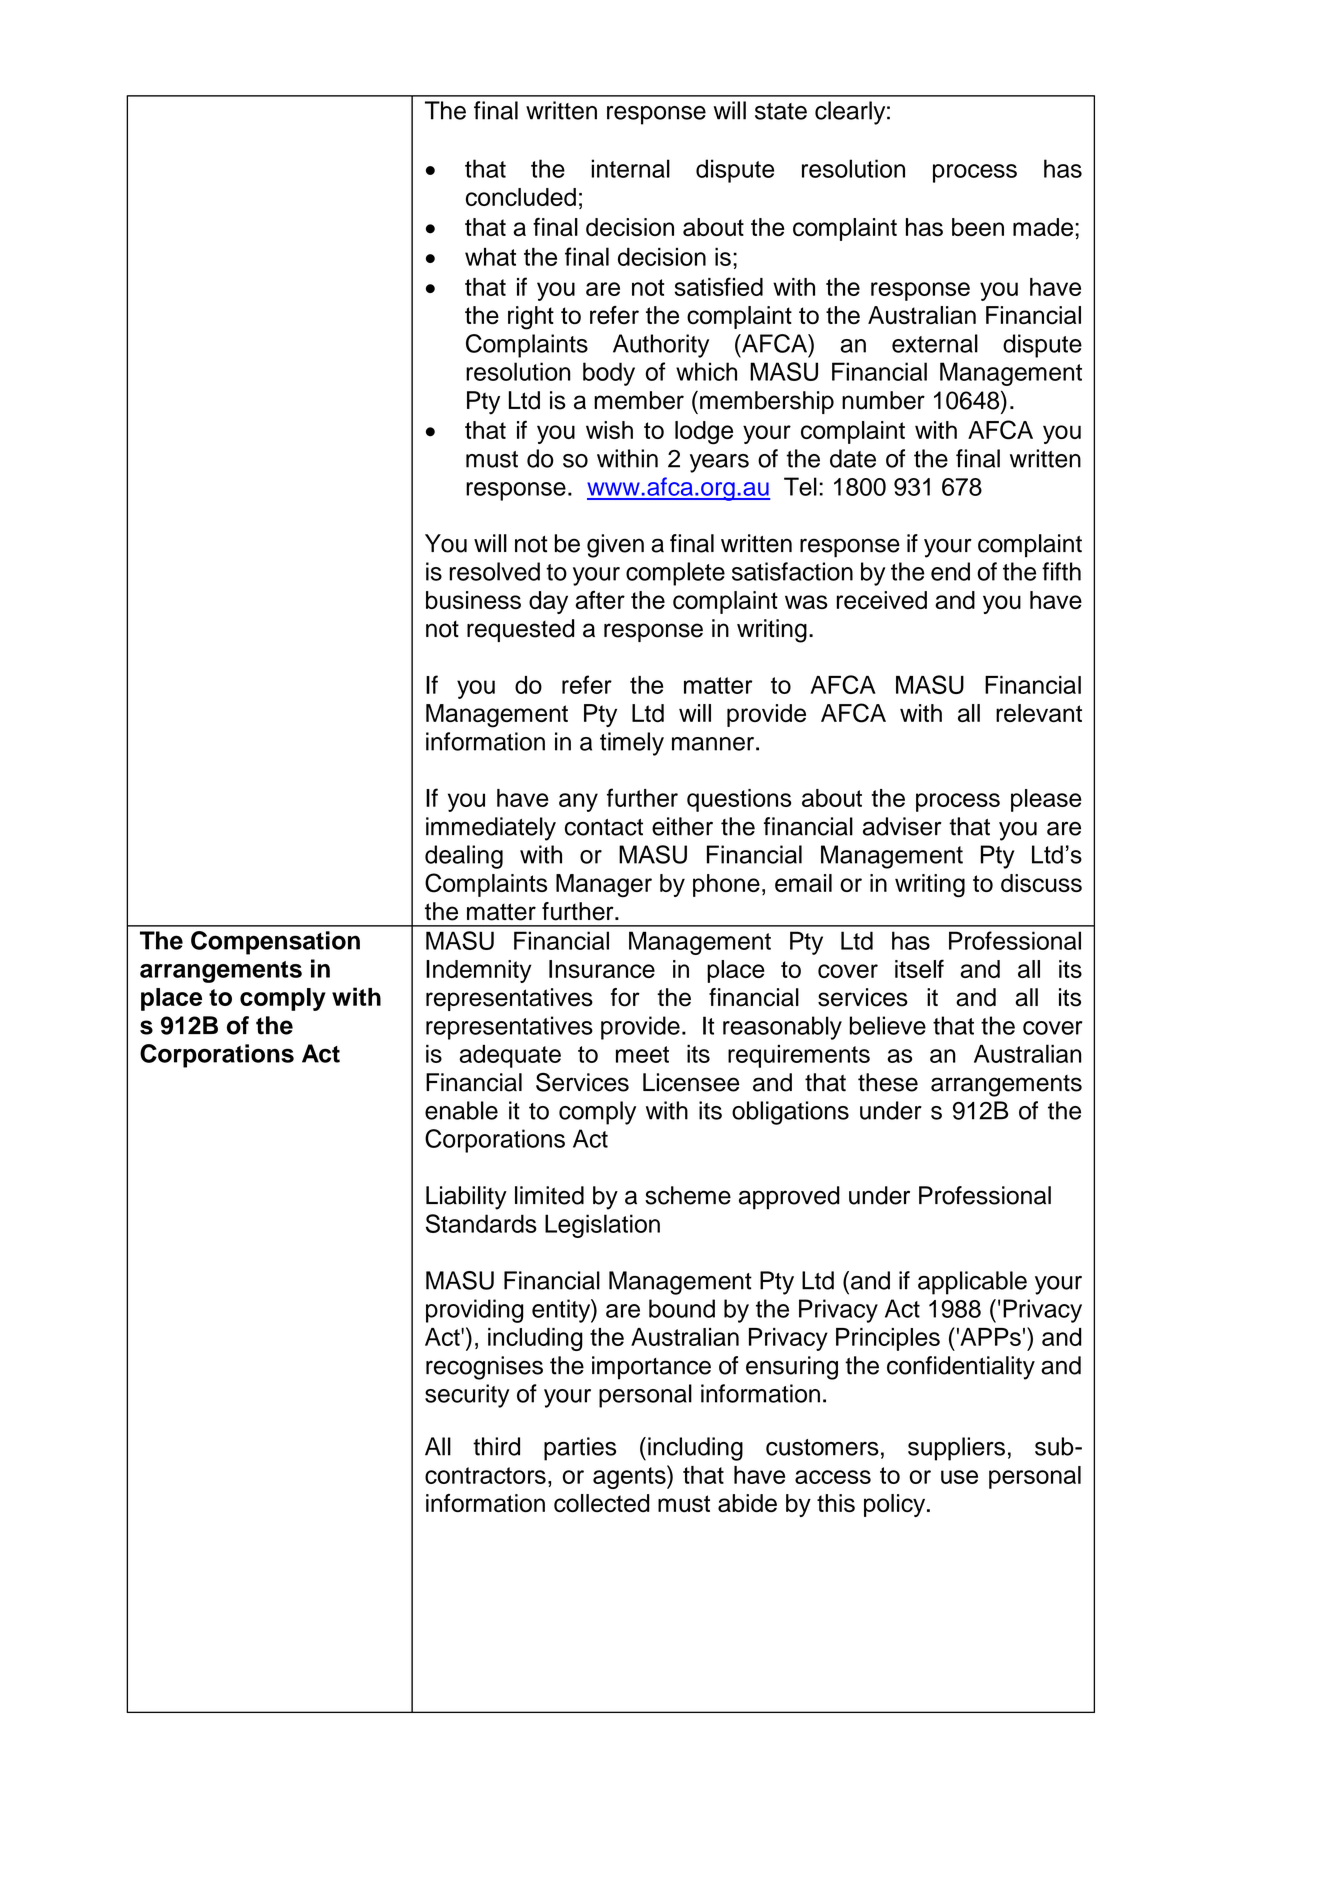 This image has width=1332, height=1884. I want to click on security, so click(467, 1396).
